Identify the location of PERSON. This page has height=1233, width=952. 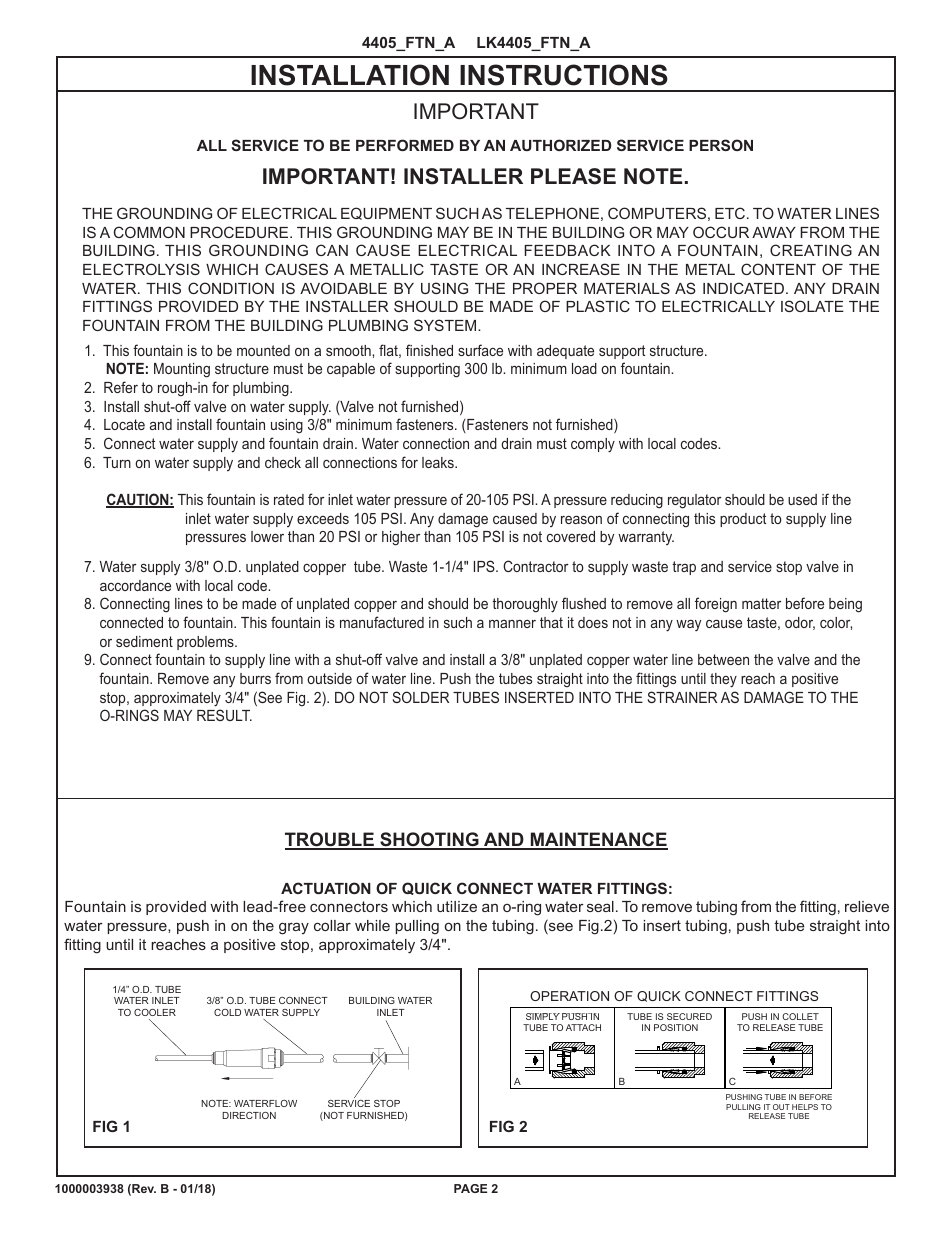
(721, 145).
